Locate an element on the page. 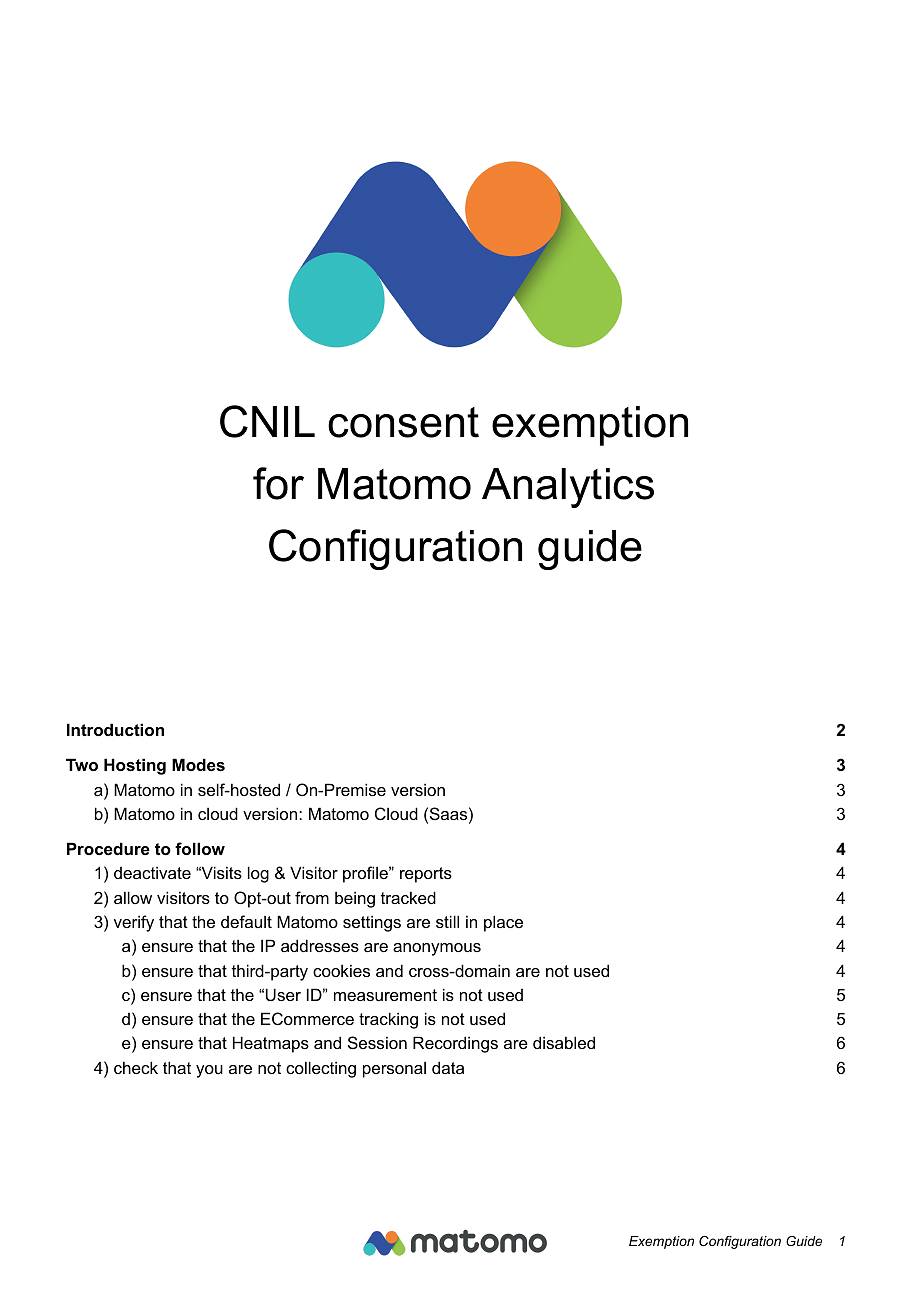  Modes is located at coordinates (198, 764).
